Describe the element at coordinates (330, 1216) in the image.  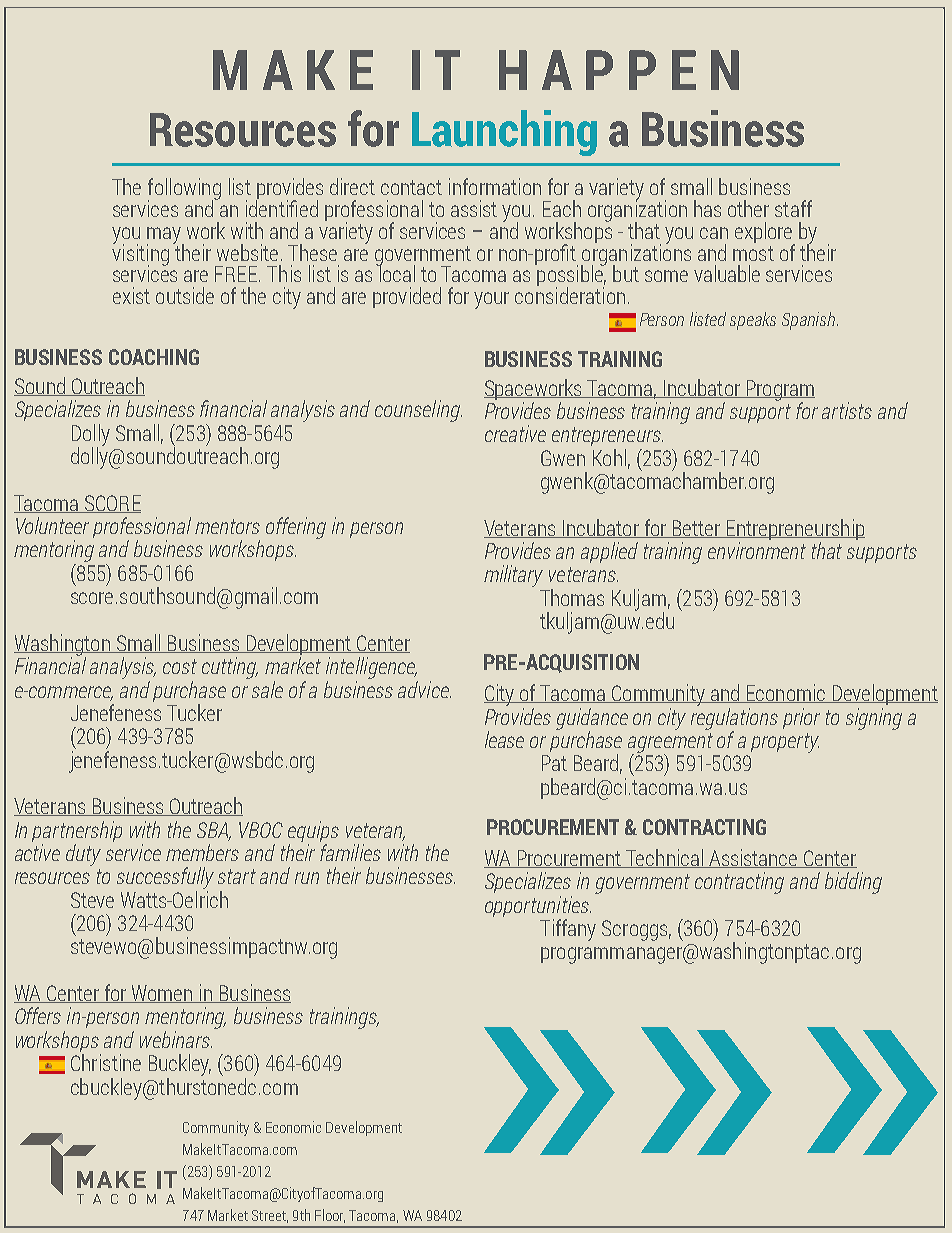
I see `Floor` at that location.
